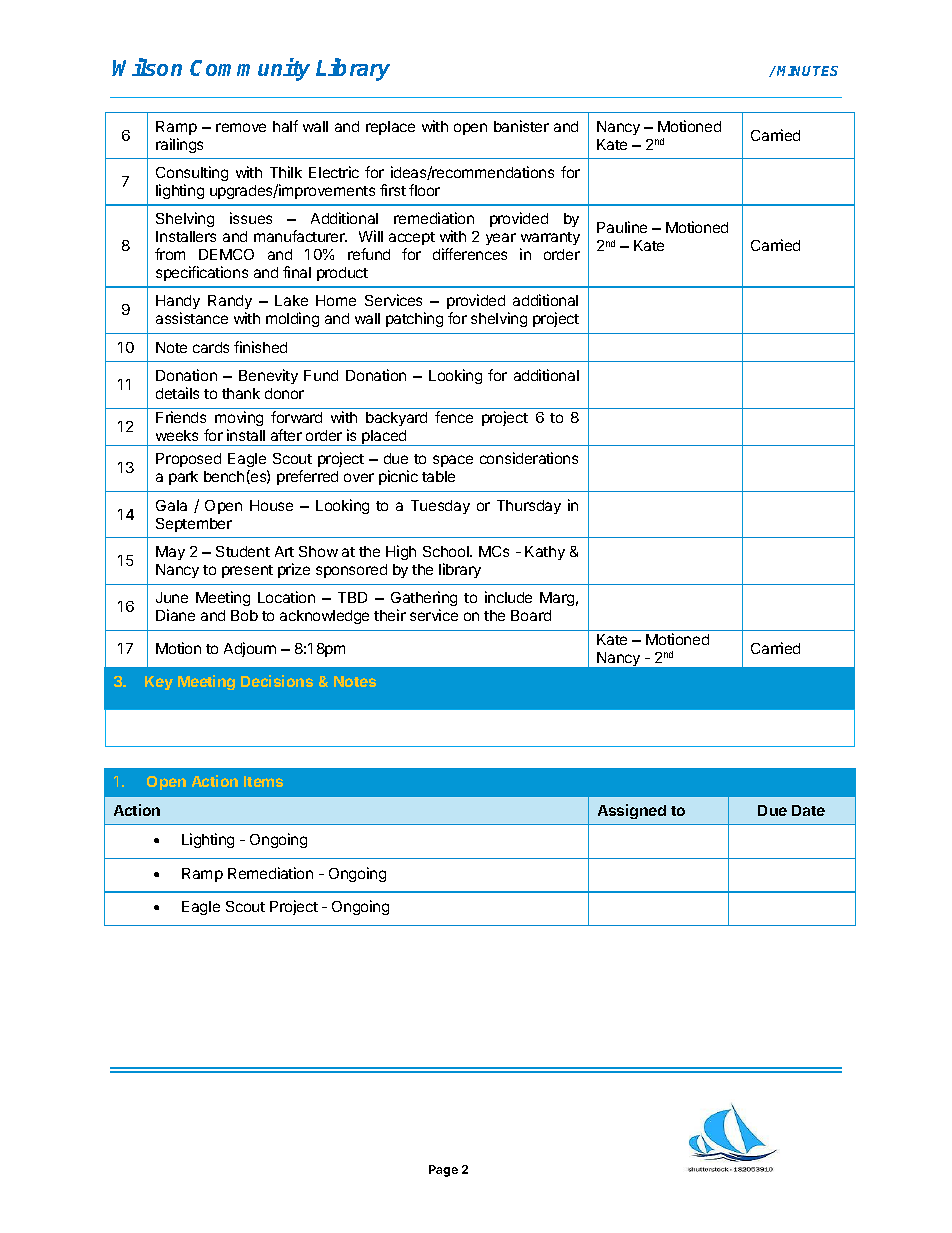 The width and height of the screenshot is (952, 1233). I want to click on Date, so click(808, 810).
